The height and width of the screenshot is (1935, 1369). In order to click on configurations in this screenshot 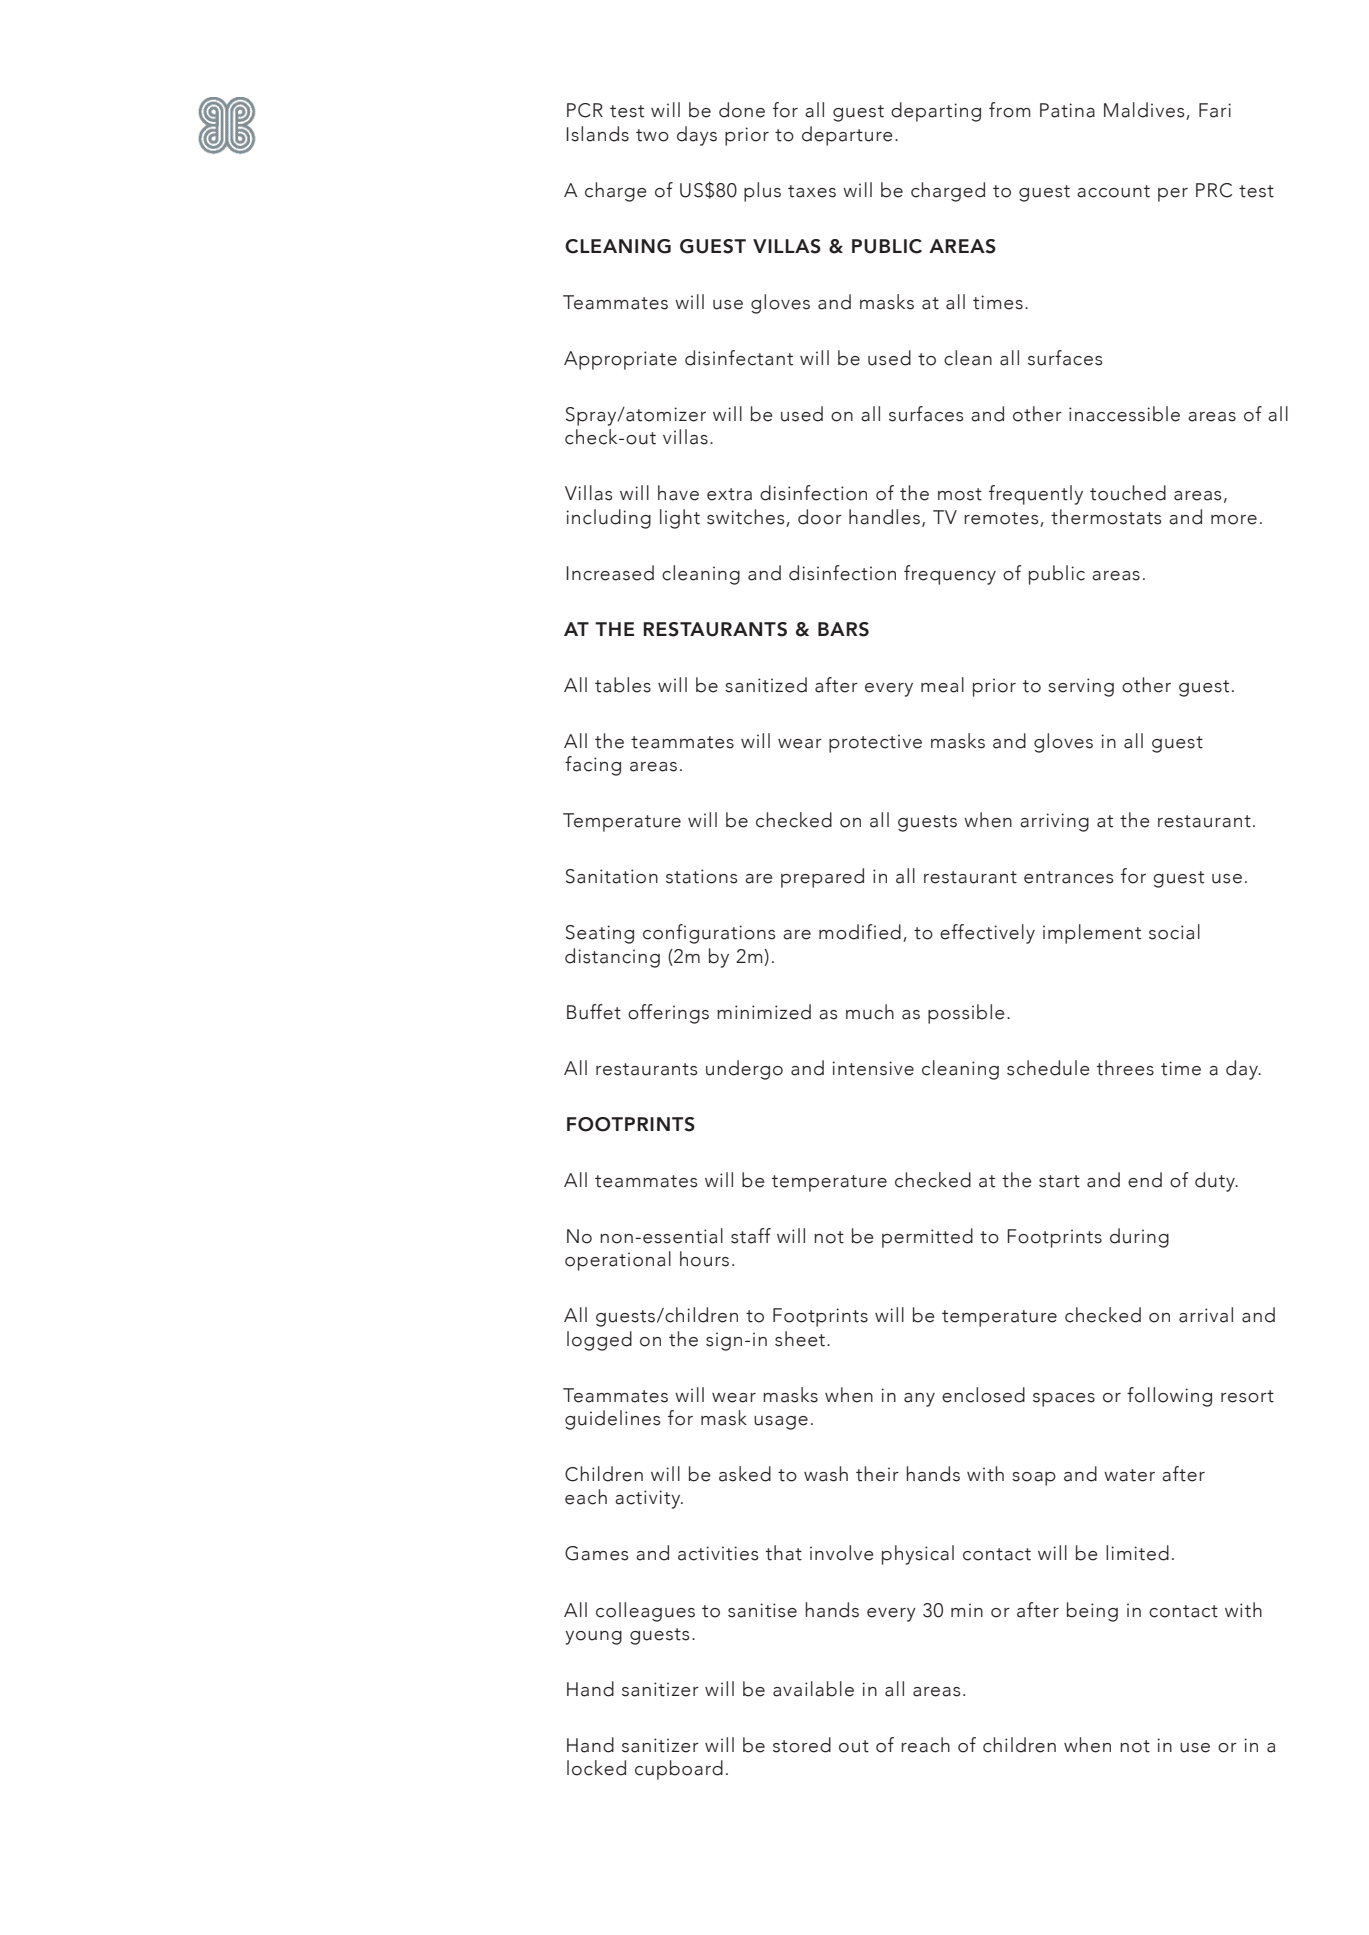, I will do `click(709, 934)`.
